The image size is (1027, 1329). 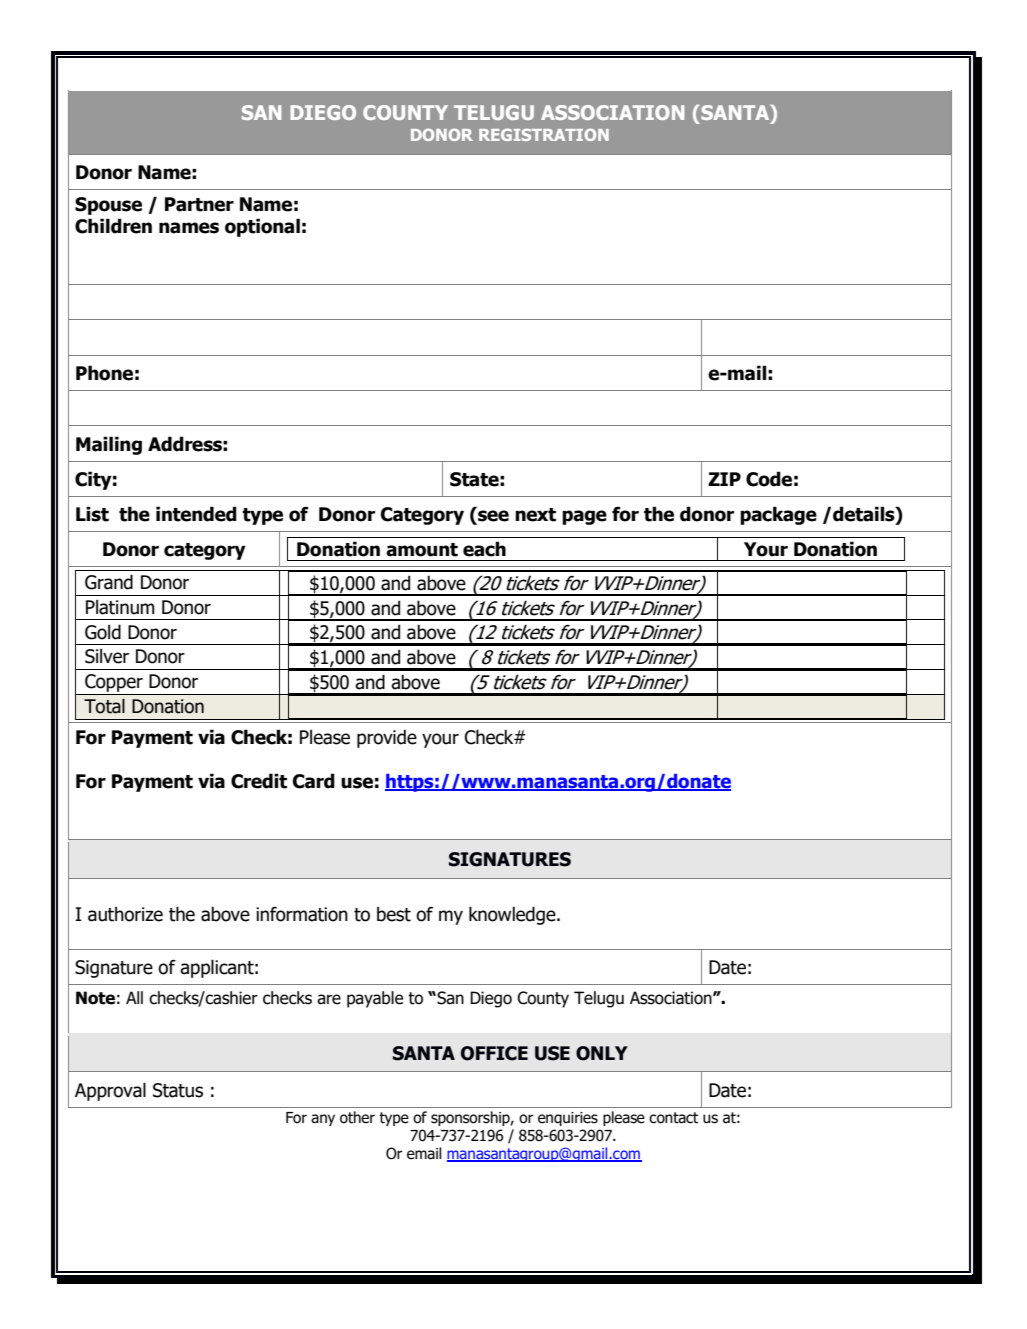 I want to click on Partner, so click(x=199, y=204).
